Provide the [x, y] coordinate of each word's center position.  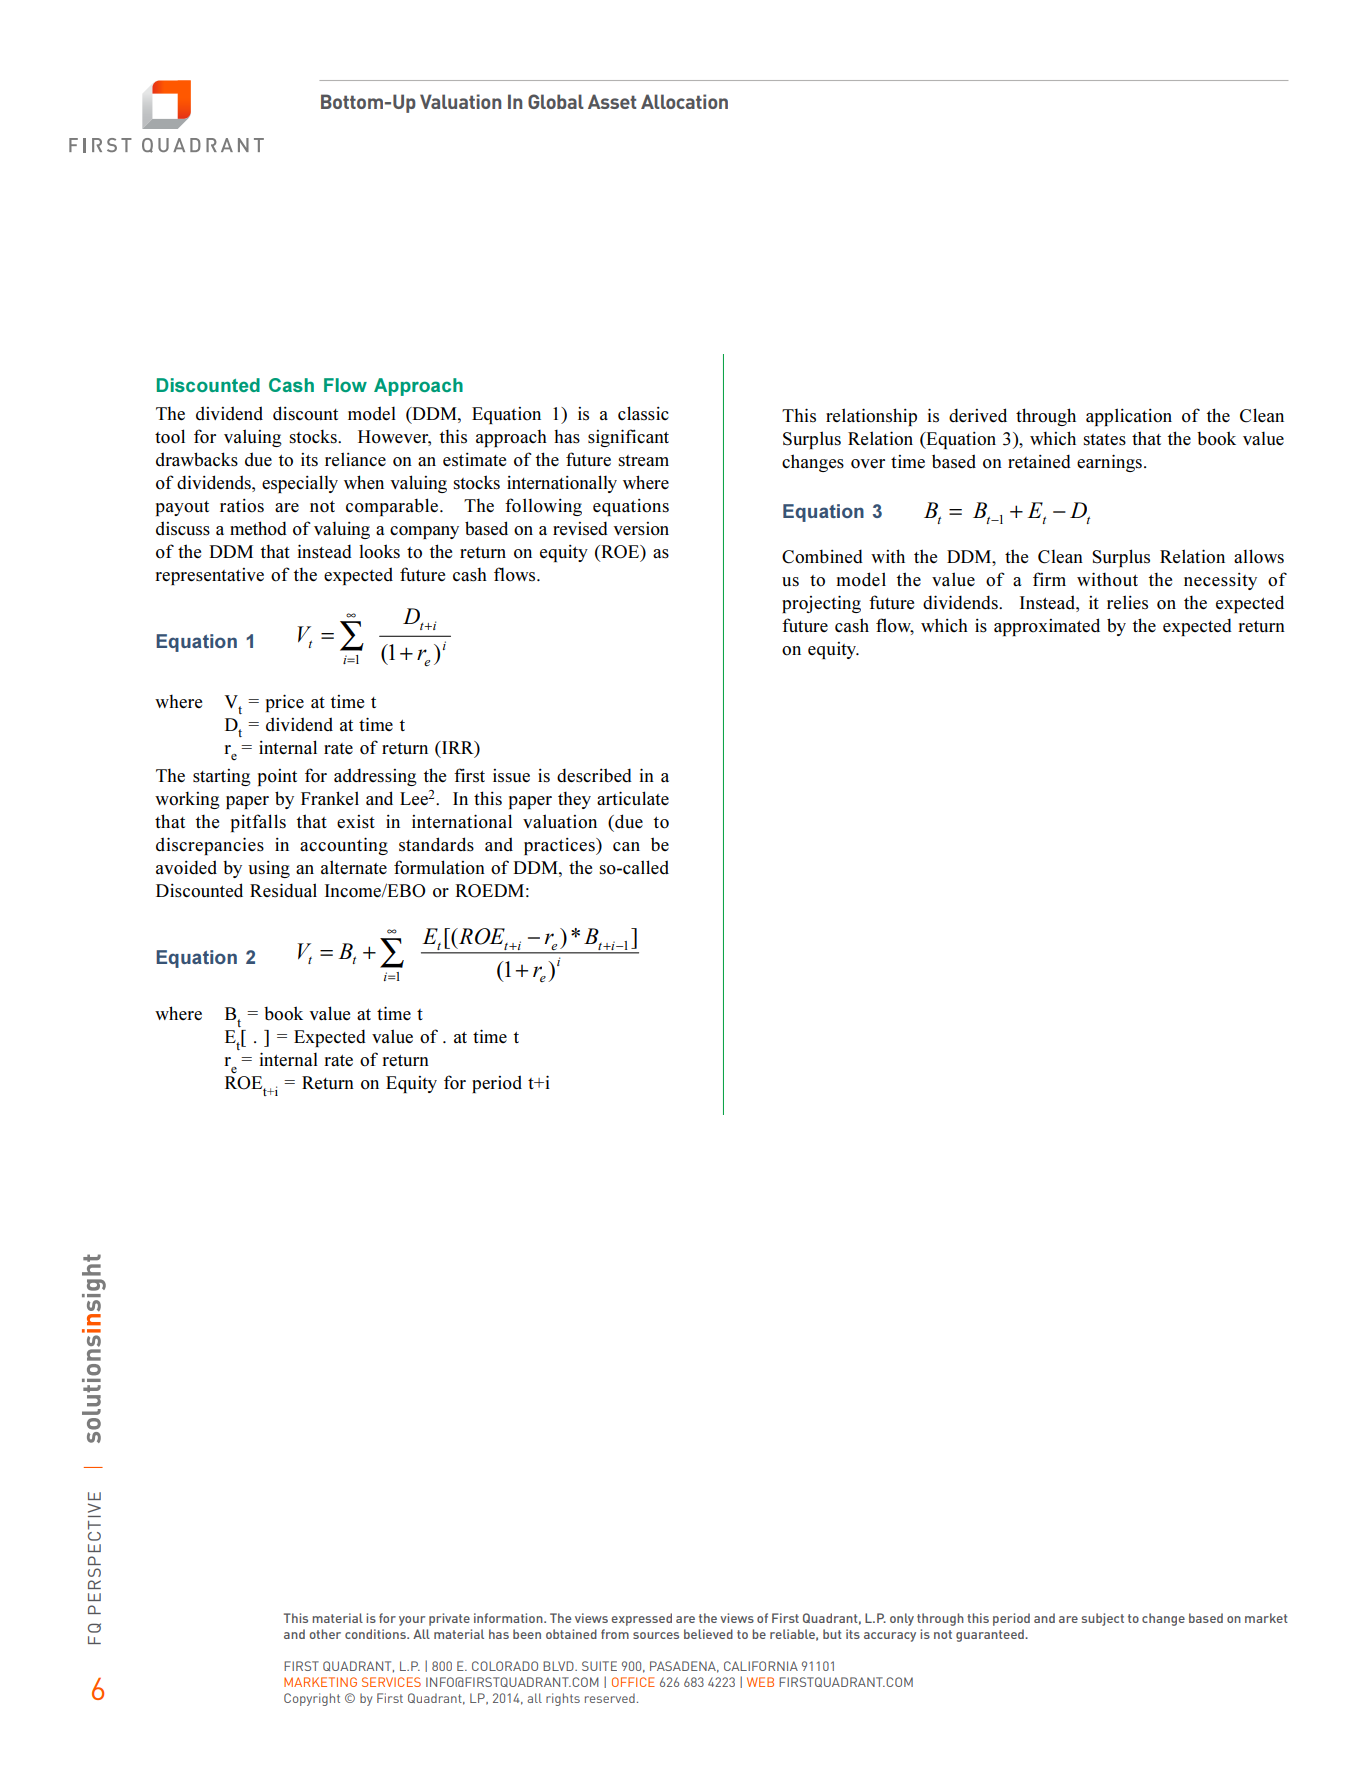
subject [1103, 1619]
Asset [612, 101]
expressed [641, 1619]
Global [556, 101]
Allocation [684, 101]
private [449, 1619]
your [412, 1621]
